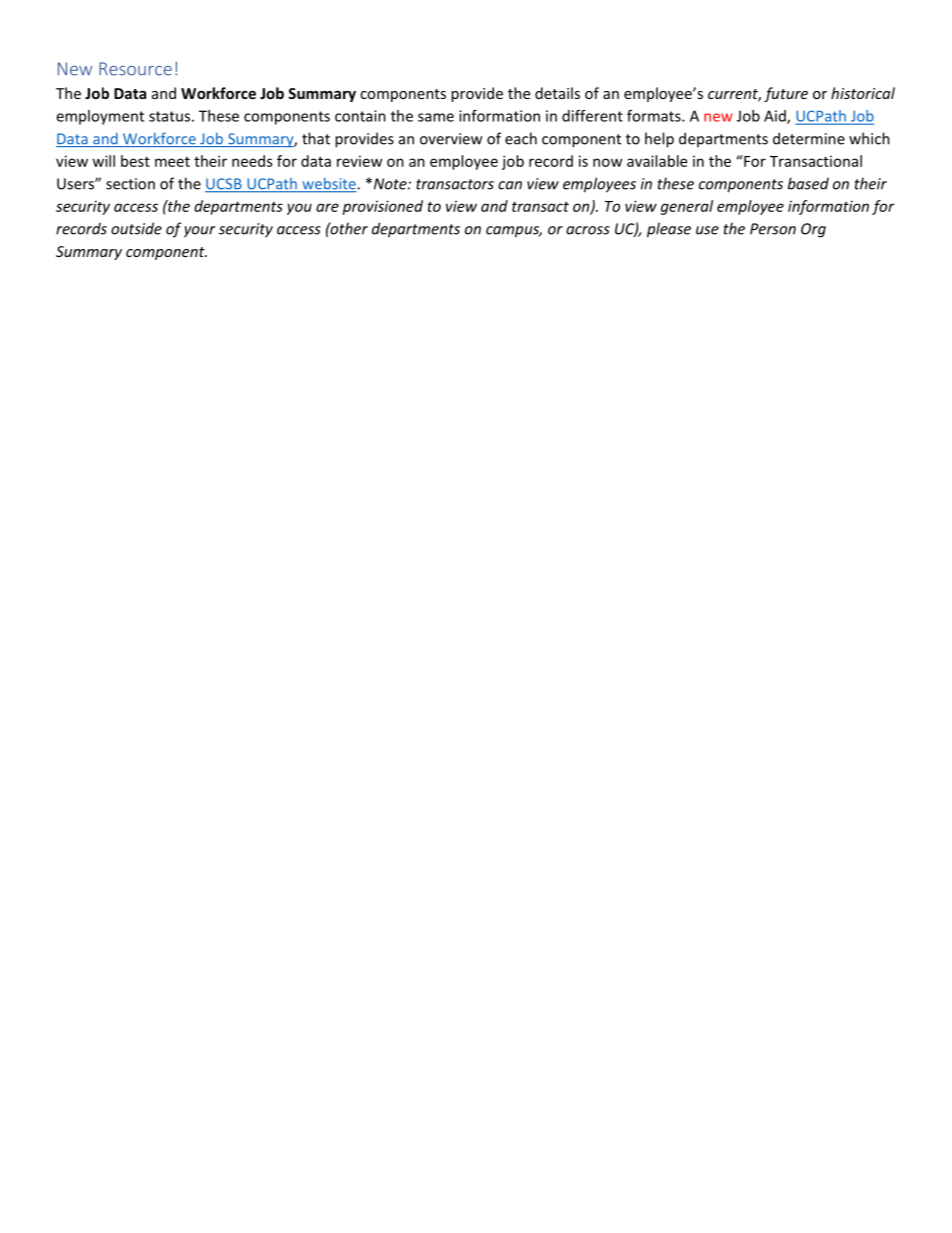 This document has width=952, height=1233. I want to click on based, so click(808, 183).
